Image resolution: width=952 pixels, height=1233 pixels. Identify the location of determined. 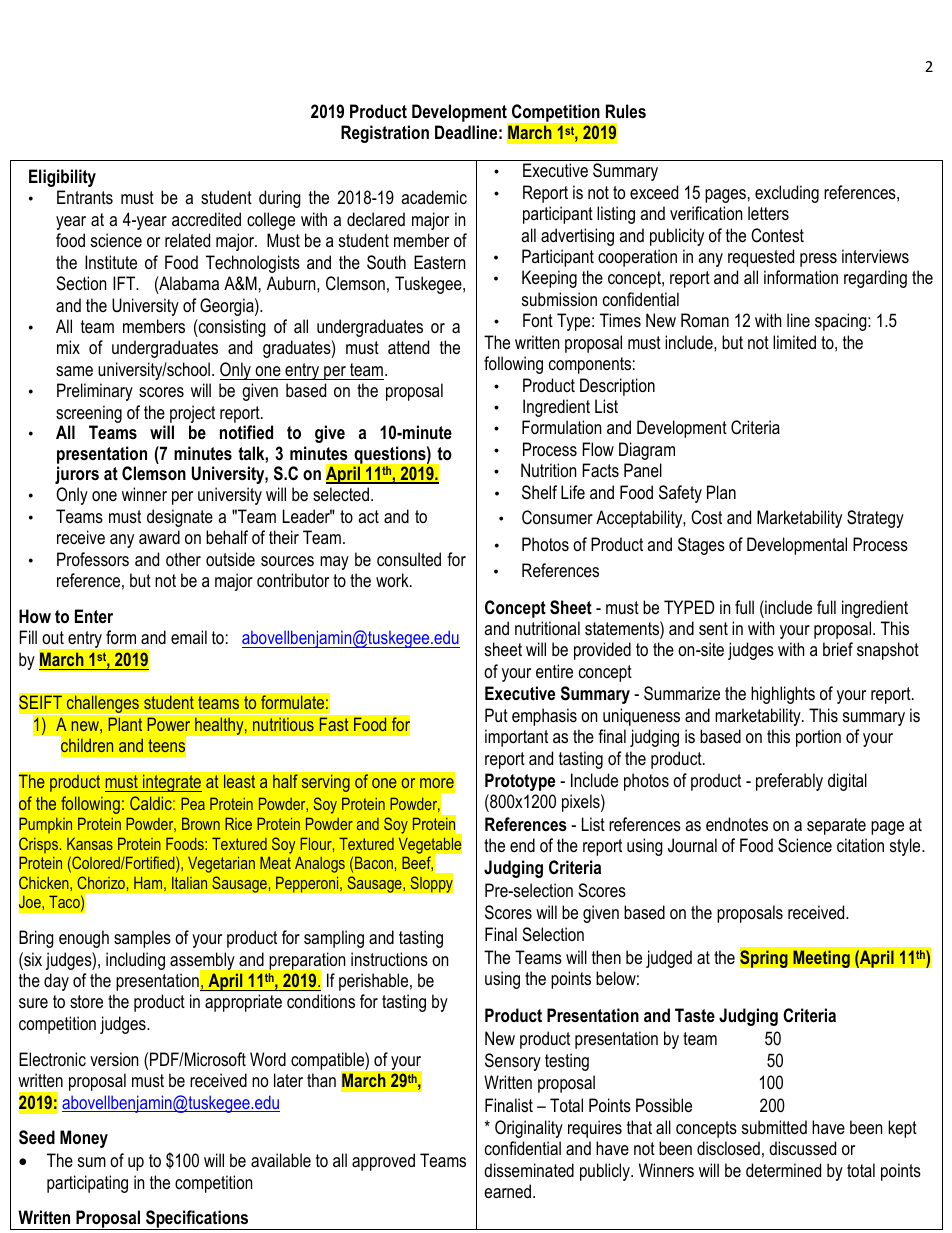
(783, 1170).
